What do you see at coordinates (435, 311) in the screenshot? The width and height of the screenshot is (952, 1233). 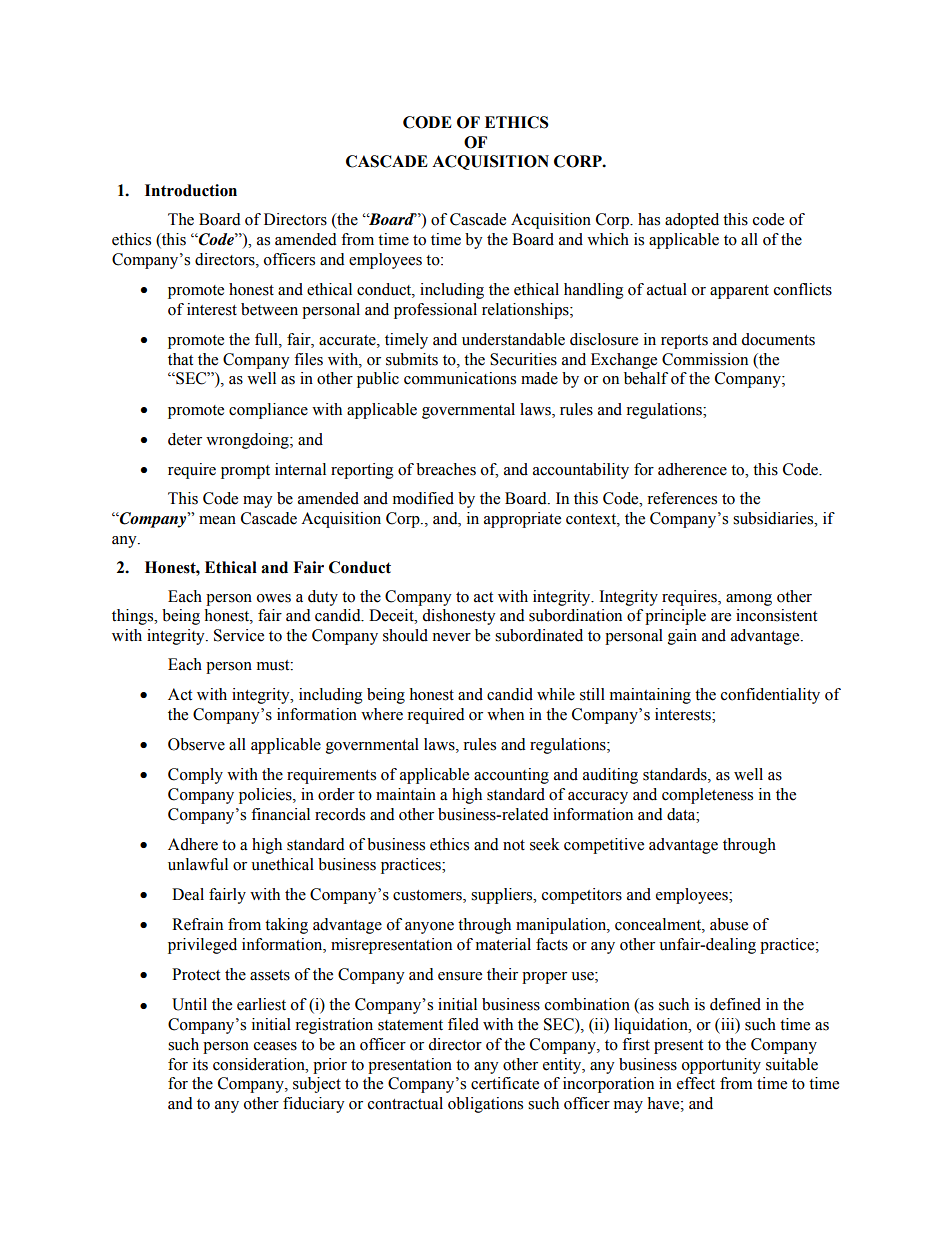 I see `professional` at bounding box center [435, 311].
